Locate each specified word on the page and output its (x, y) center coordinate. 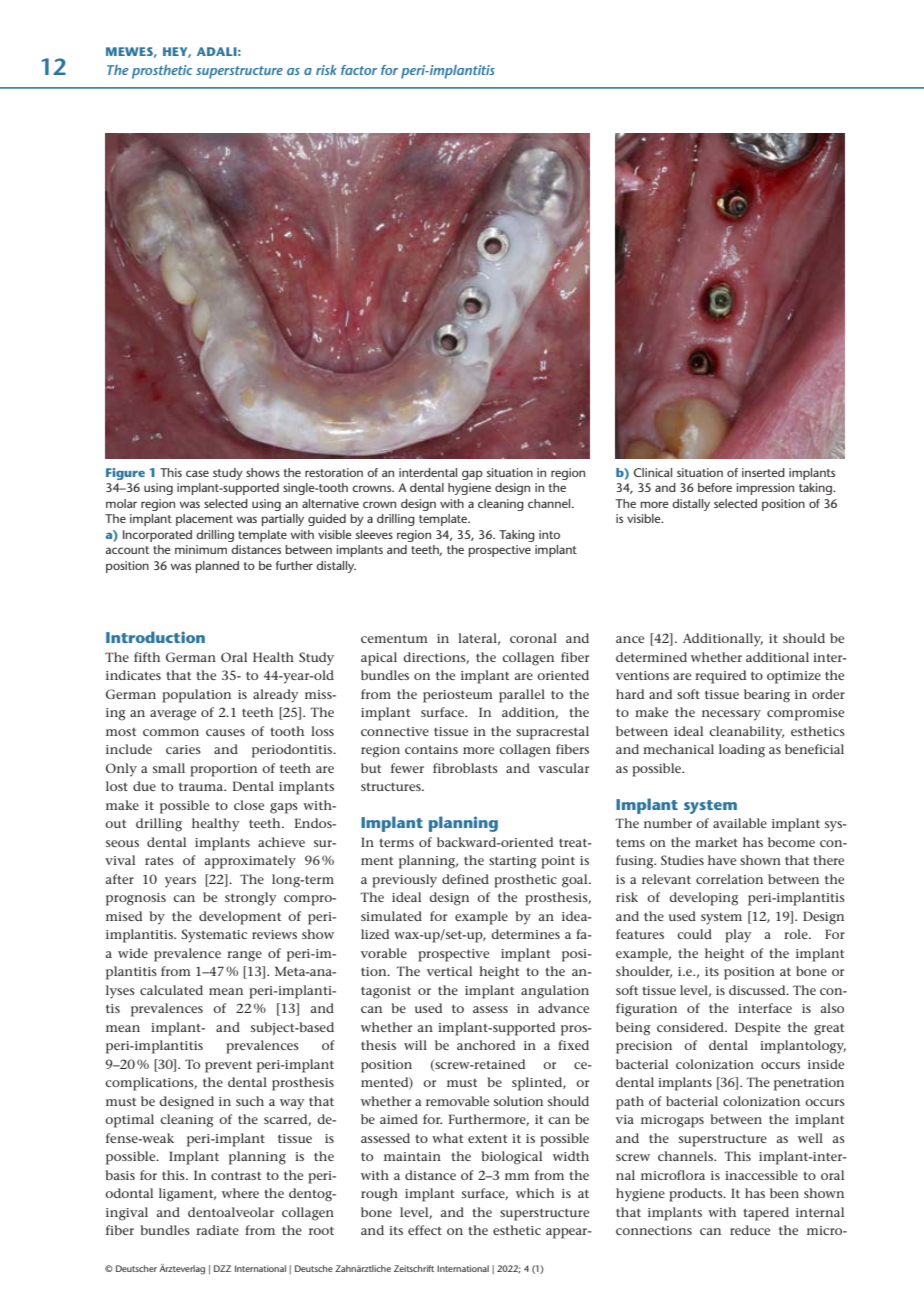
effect (425, 1230)
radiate (217, 1230)
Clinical (653, 472)
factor (359, 70)
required (720, 677)
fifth (147, 657)
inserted (763, 472)
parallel (522, 696)
